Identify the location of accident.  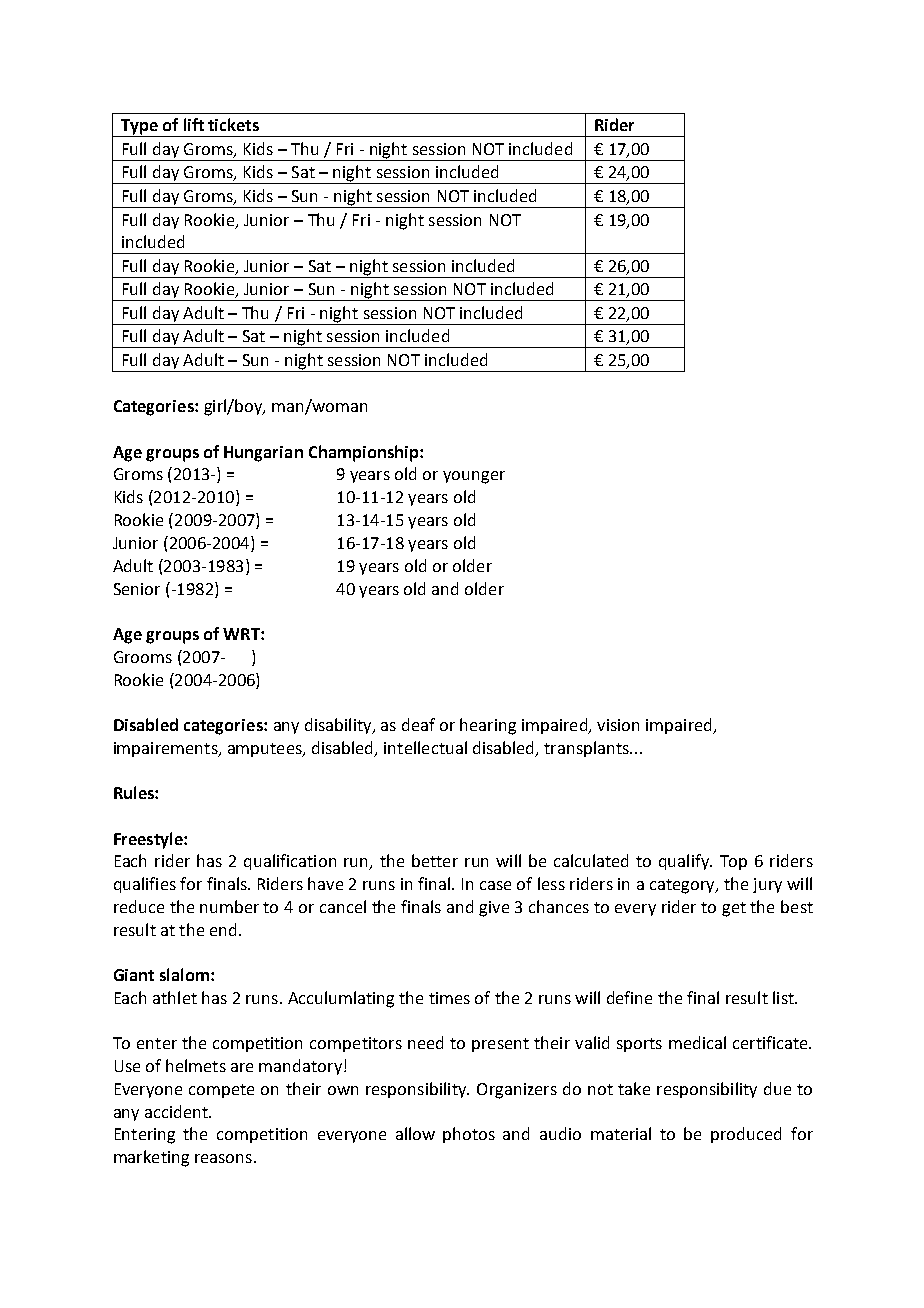
(177, 1111).
